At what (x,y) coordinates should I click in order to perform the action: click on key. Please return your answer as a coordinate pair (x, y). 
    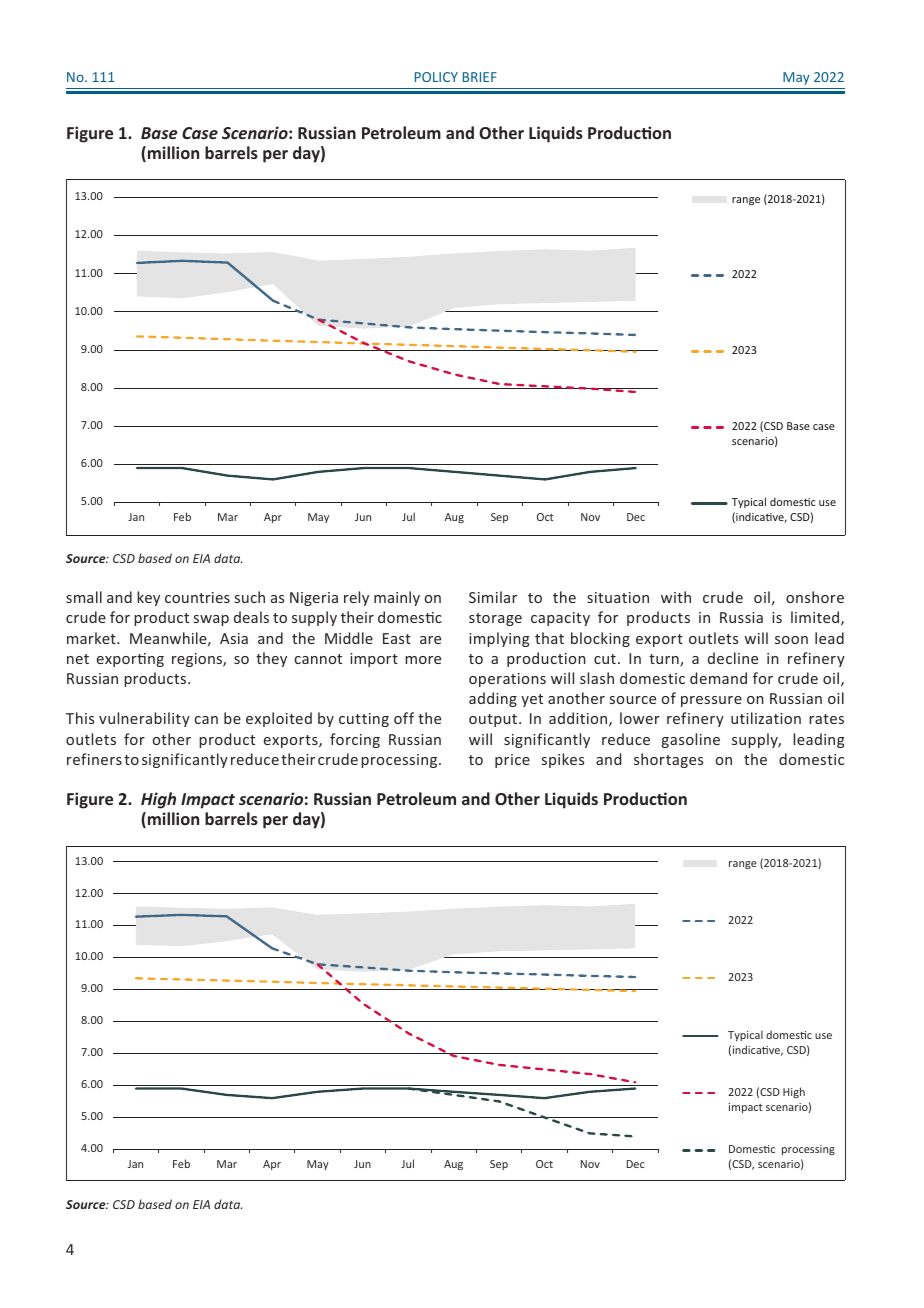
    Looking at the image, I should click on (148, 598).
